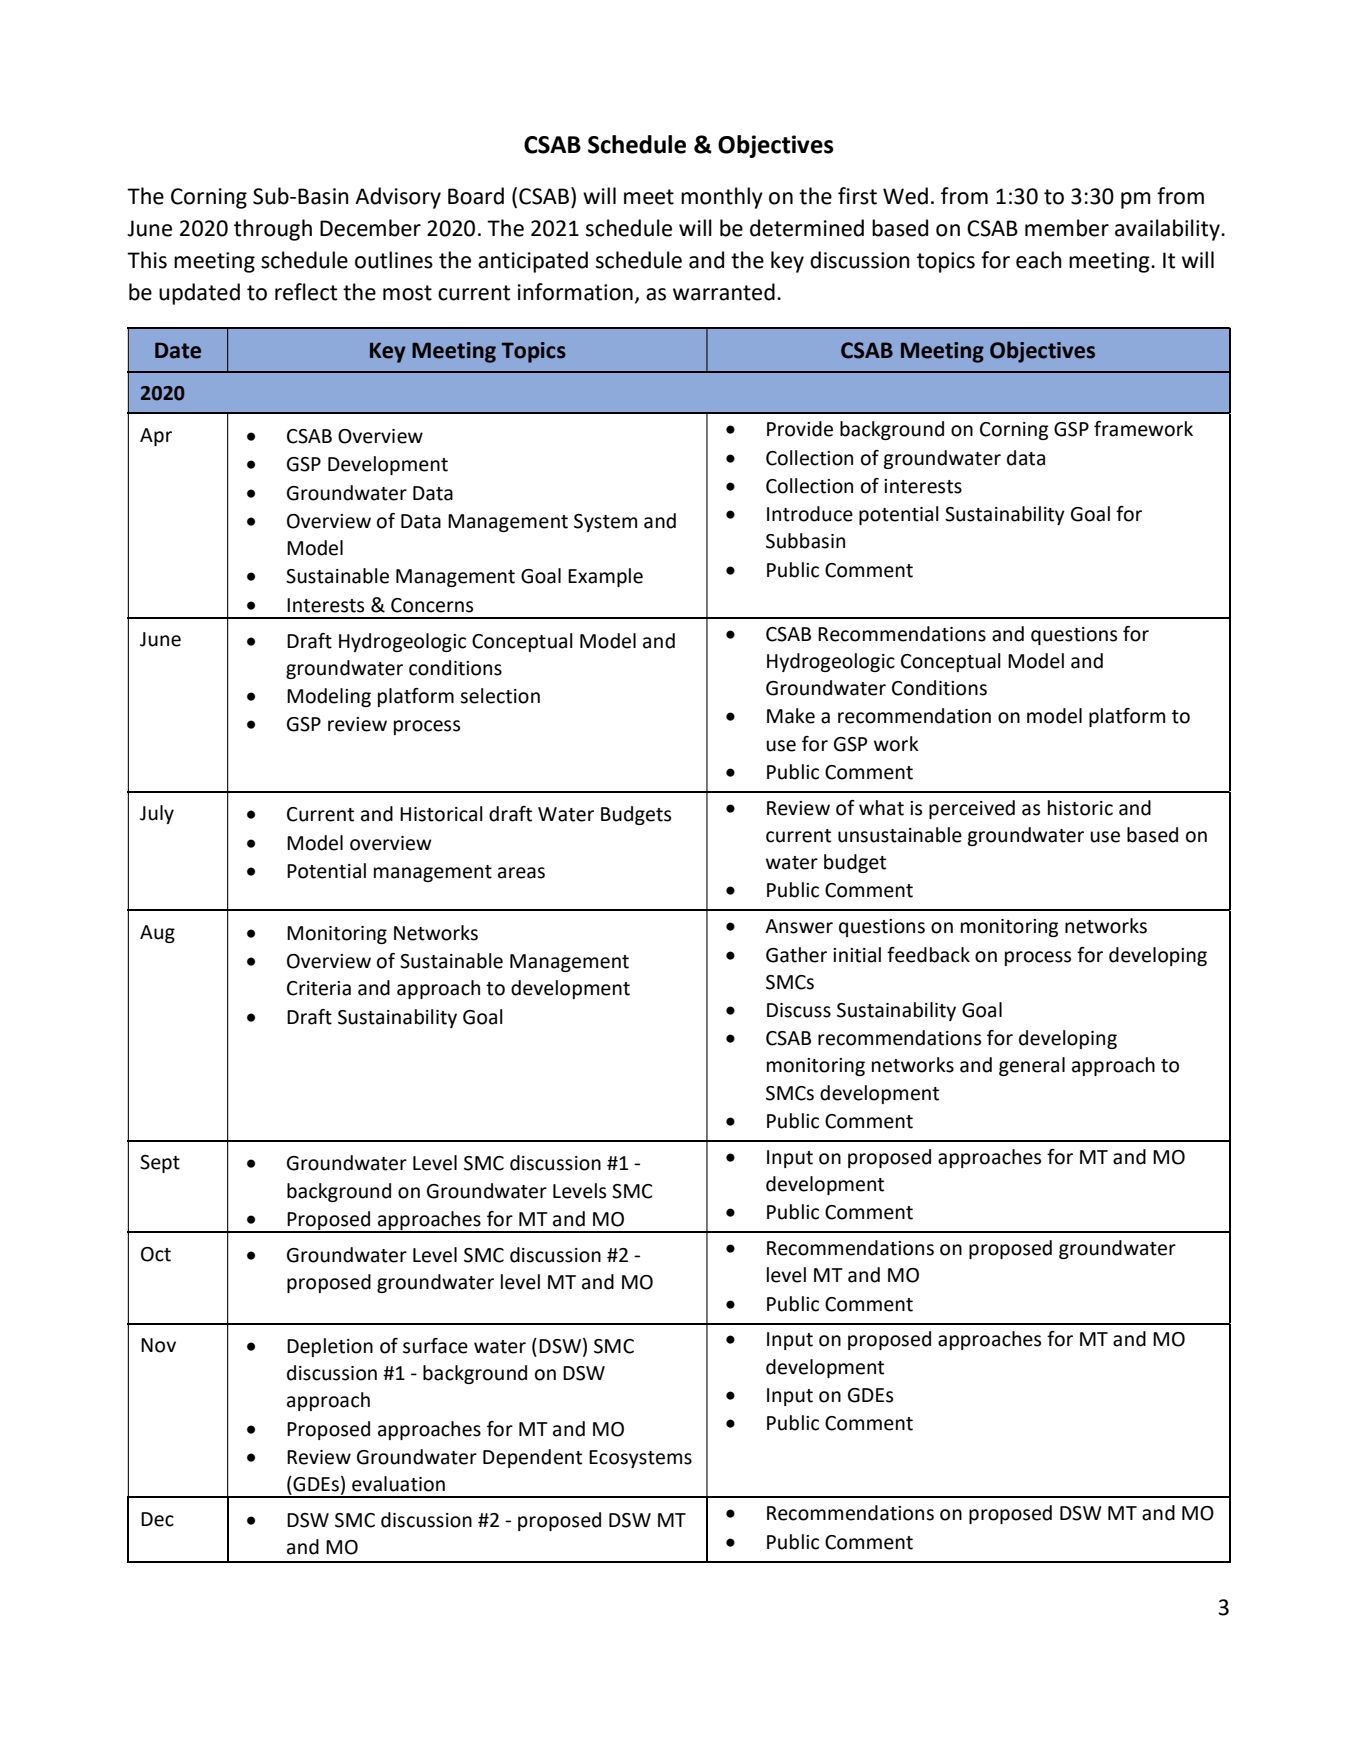 The height and width of the screenshot is (1758, 1358). I want to click on general, so click(1032, 1066).
